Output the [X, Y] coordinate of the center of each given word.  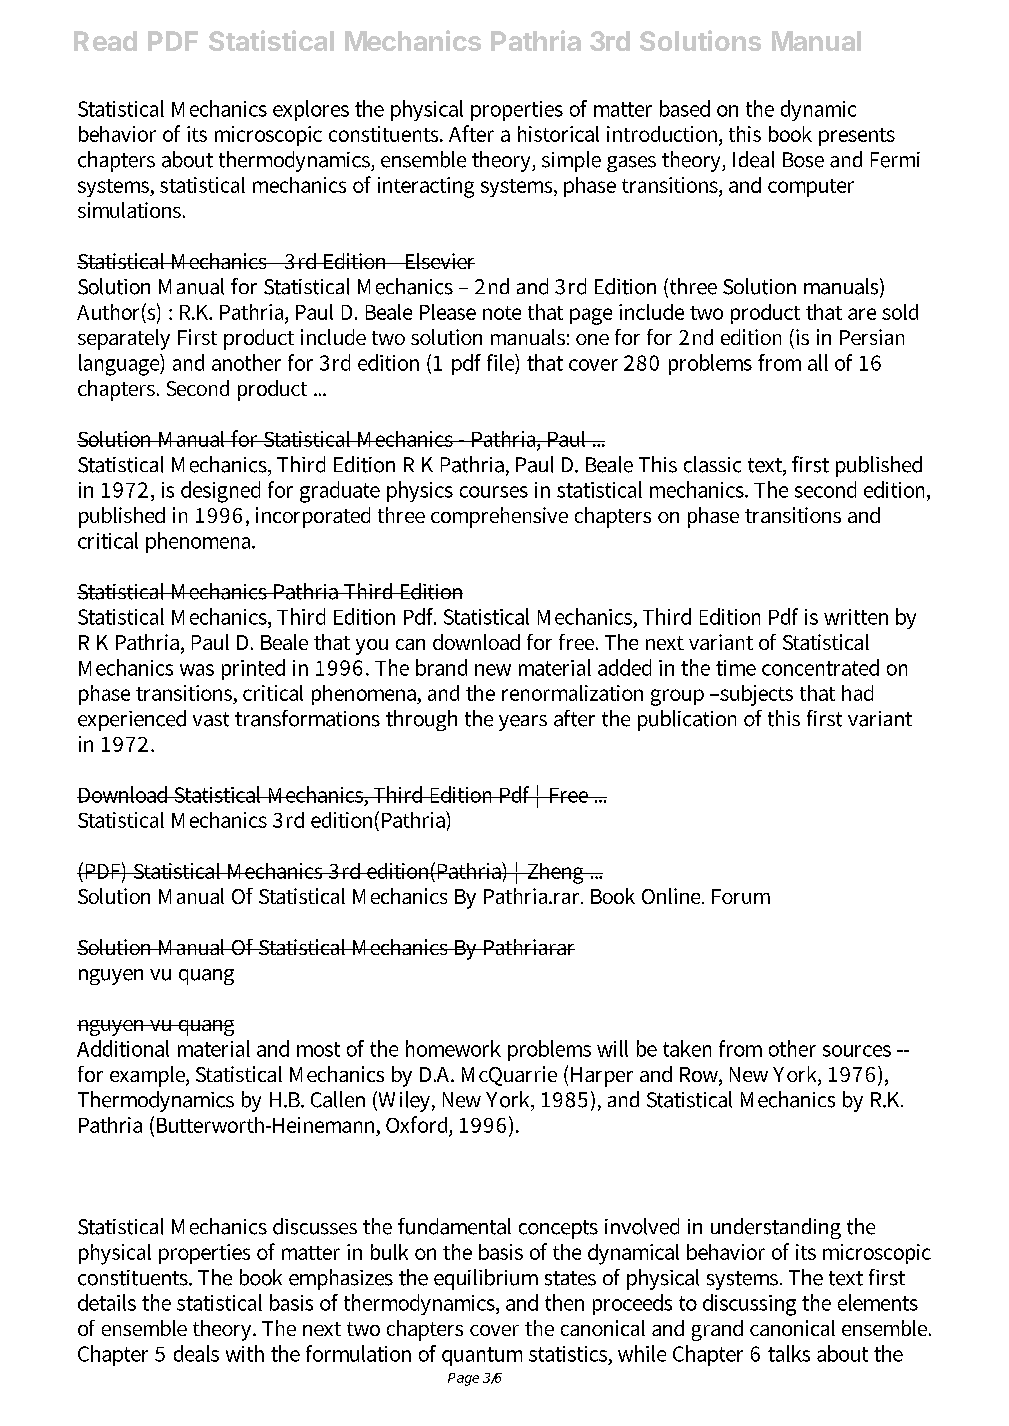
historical [558, 134]
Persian [872, 337]
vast [211, 719]
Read [105, 41]
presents [857, 137]
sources [857, 1051]
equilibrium [486, 1279]
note [502, 313]
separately [124, 339]
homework [453, 1048]
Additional [123, 1048]
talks [789, 1353]
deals [196, 1353]
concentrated [820, 667]
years [523, 723]
